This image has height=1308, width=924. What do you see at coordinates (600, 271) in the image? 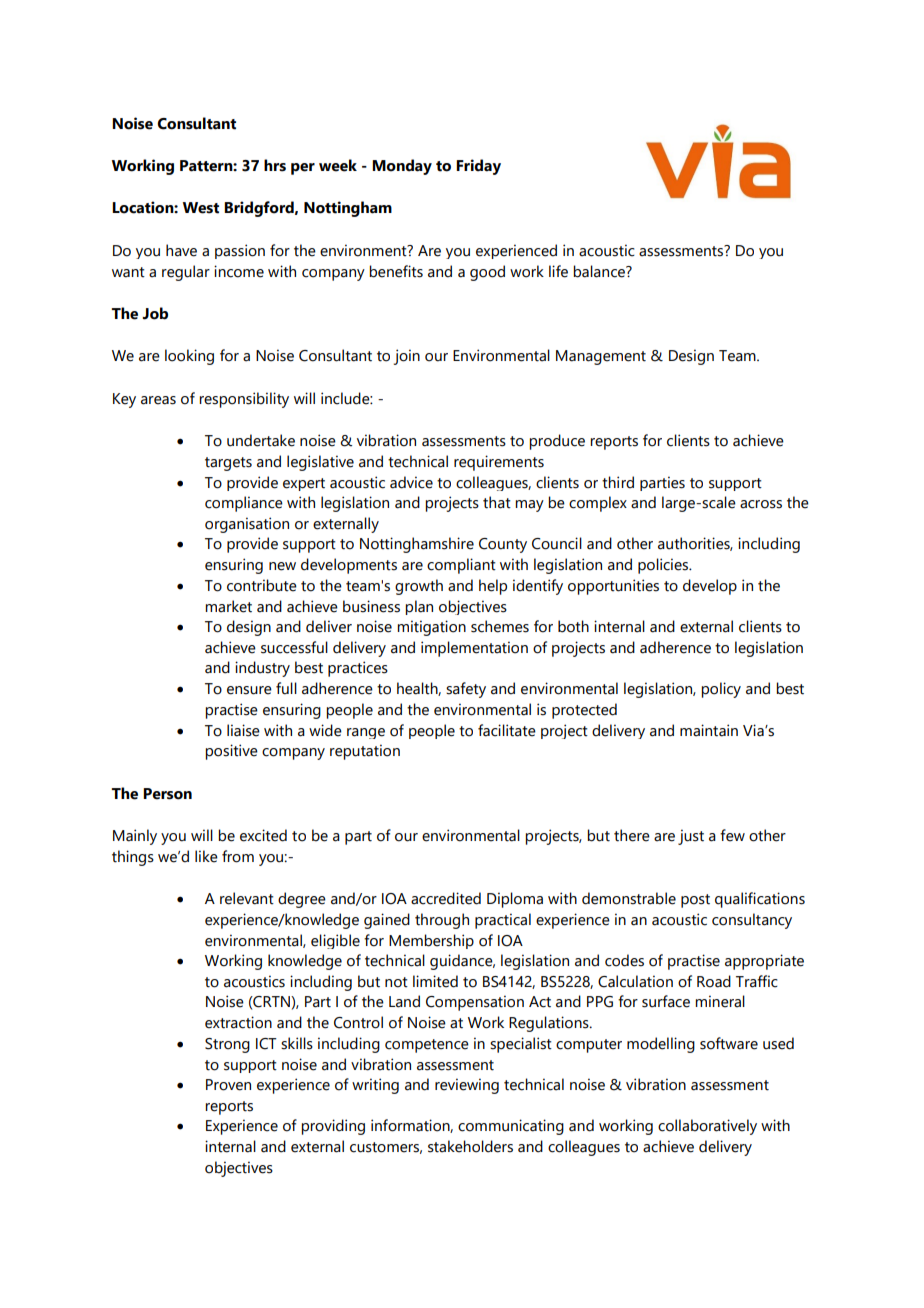
I see `balance` at bounding box center [600, 271].
